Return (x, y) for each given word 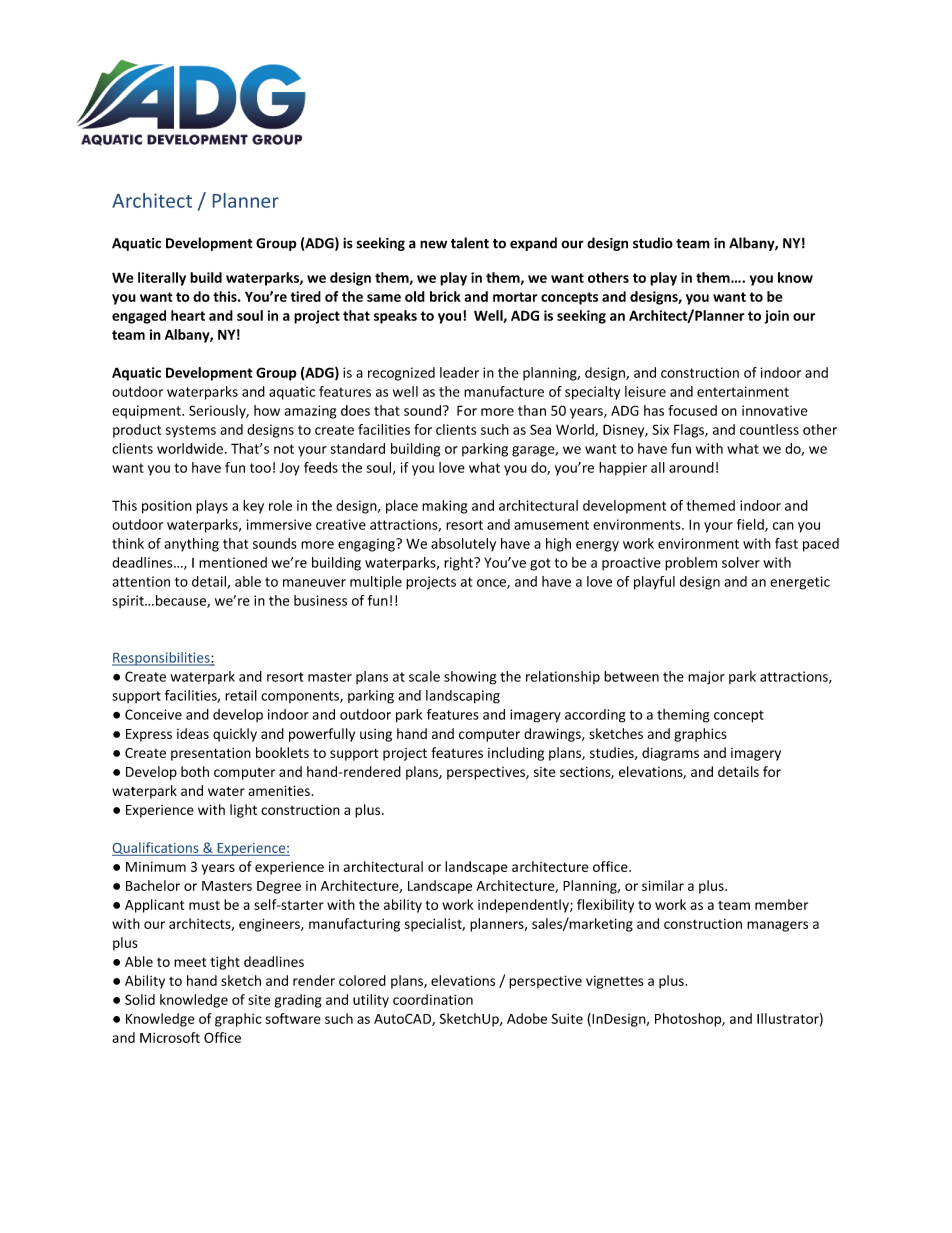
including (516, 754)
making (444, 507)
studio (653, 243)
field (751, 525)
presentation (211, 754)
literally (162, 279)
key (253, 507)
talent (470, 243)
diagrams (670, 754)
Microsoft (170, 1037)
